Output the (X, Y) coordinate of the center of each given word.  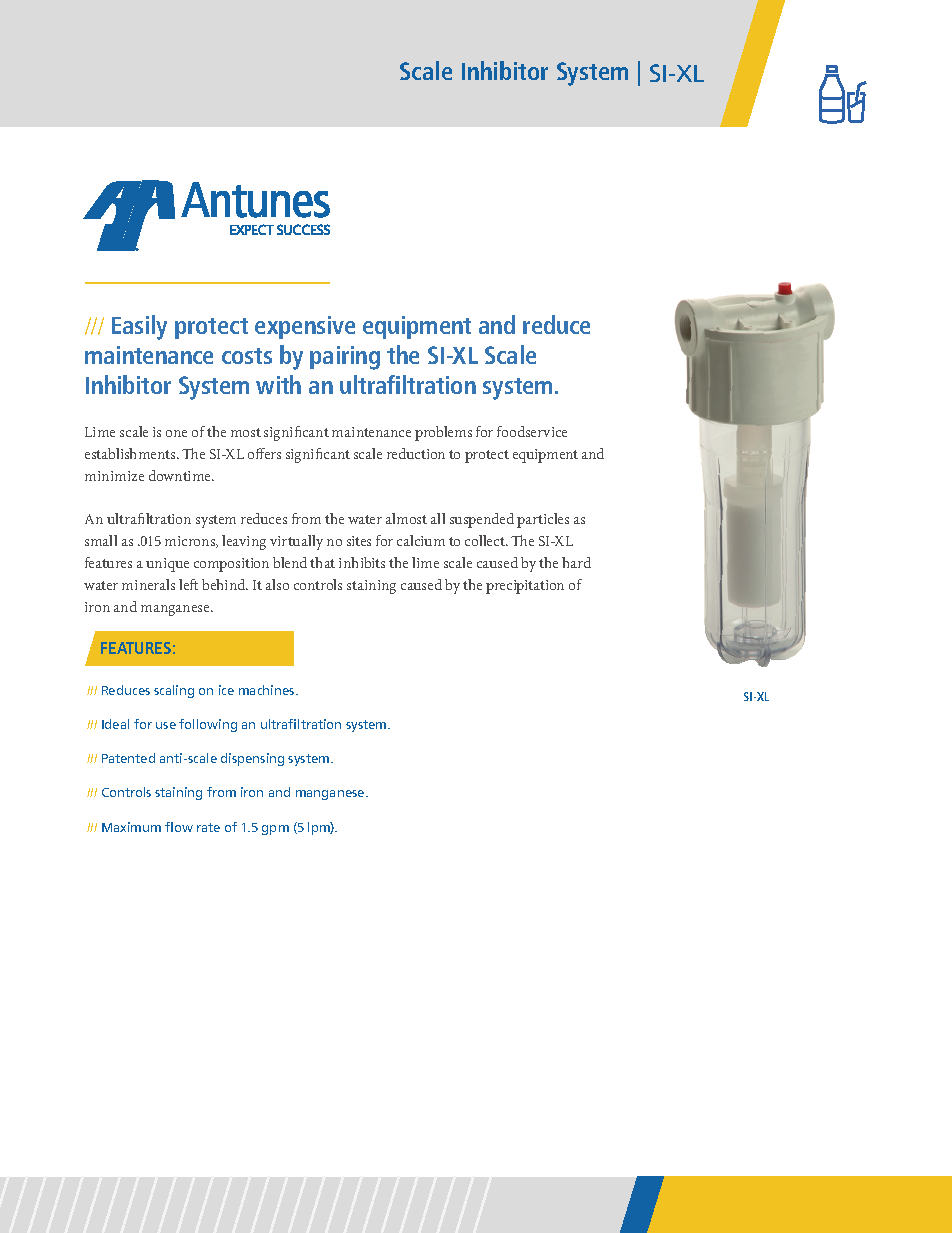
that (322, 562)
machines (268, 690)
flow (179, 827)
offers (264, 453)
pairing (345, 358)
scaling (174, 691)
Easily (139, 327)
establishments (131, 453)
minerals (148, 584)
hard (576, 562)
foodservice (532, 431)
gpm (275, 830)
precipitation (525, 587)
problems (443, 433)
